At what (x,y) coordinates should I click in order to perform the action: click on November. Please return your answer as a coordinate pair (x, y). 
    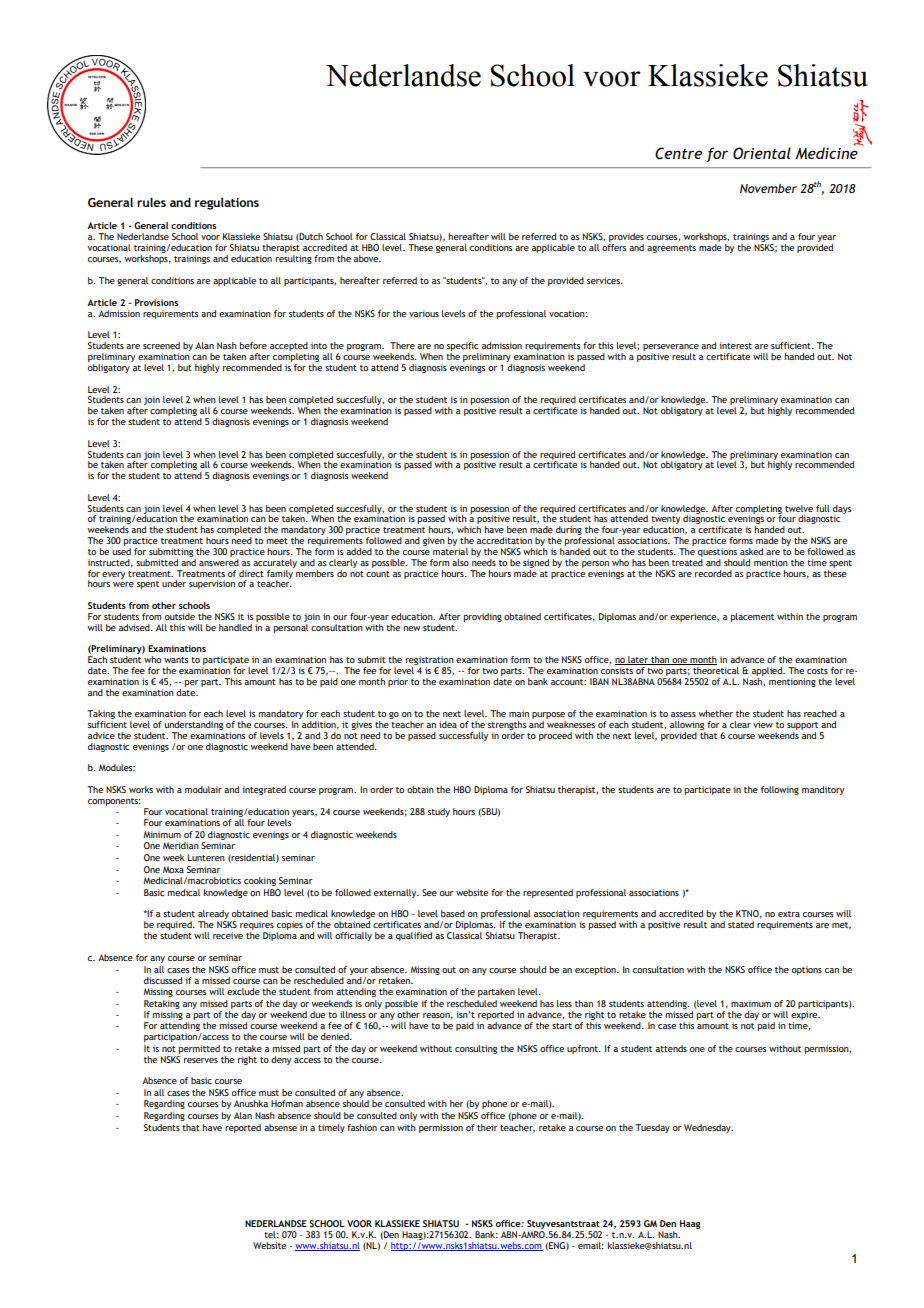
    Looking at the image, I should click on (768, 188).
